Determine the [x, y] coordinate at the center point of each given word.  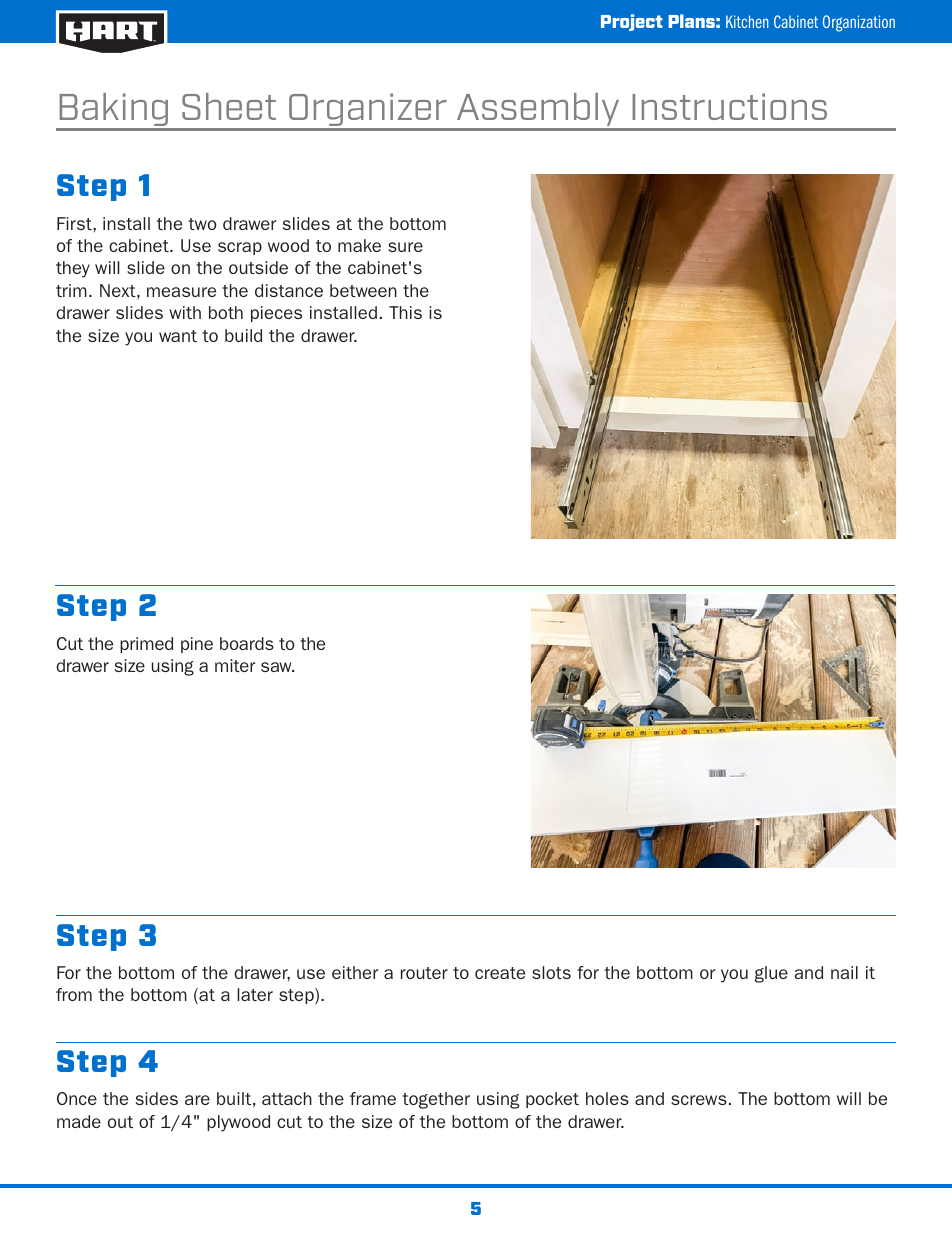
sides [157, 1098]
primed [146, 645]
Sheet [229, 106]
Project [632, 22]
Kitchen [747, 21]
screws [699, 1100]
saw [277, 667]
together [436, 1100]
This [405, 312]
